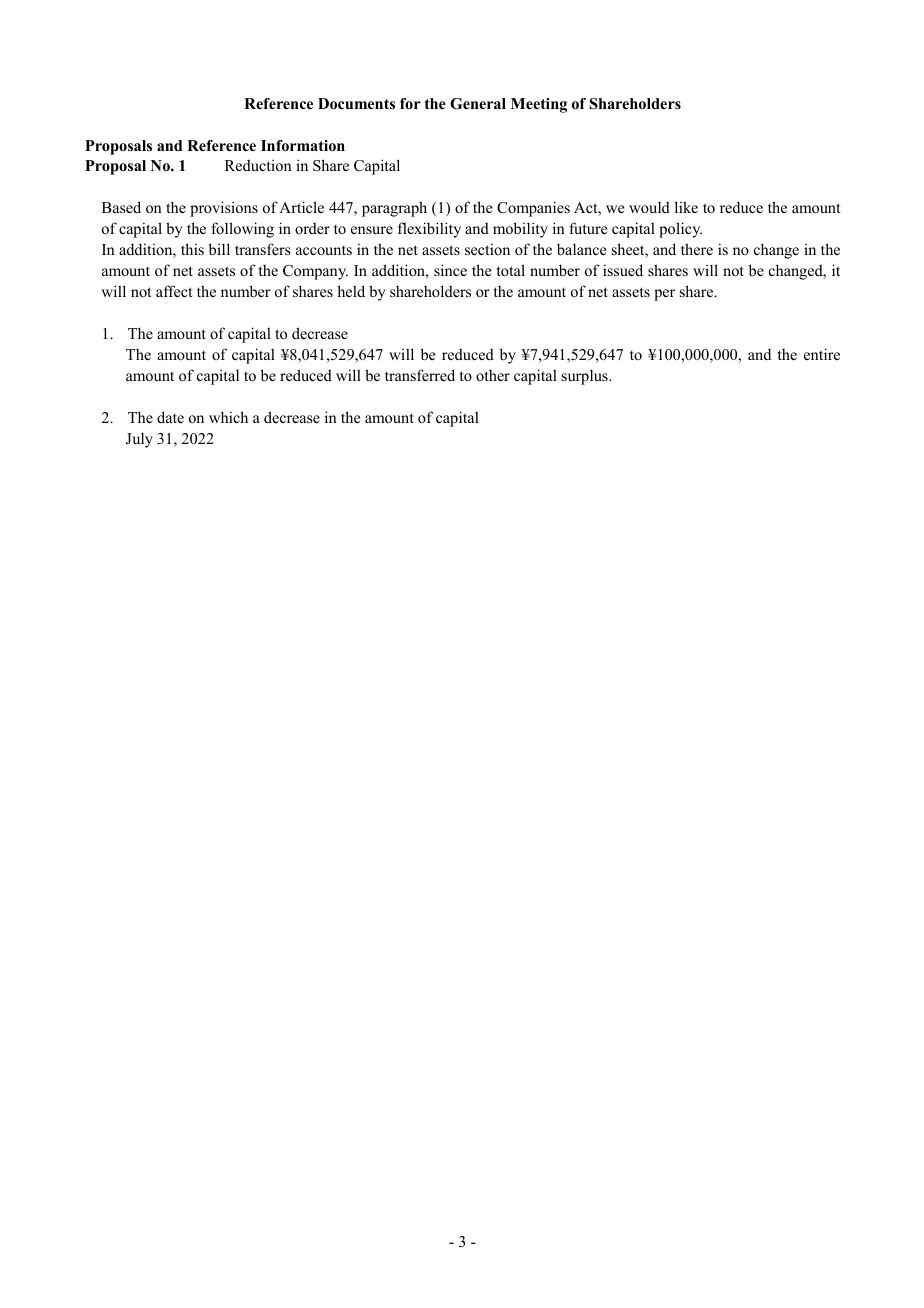 The height and width of the document is (1308, 924). What do you see at coordinates (686, 207) in the document?
I see `like` at bounding box center [686, 207].
